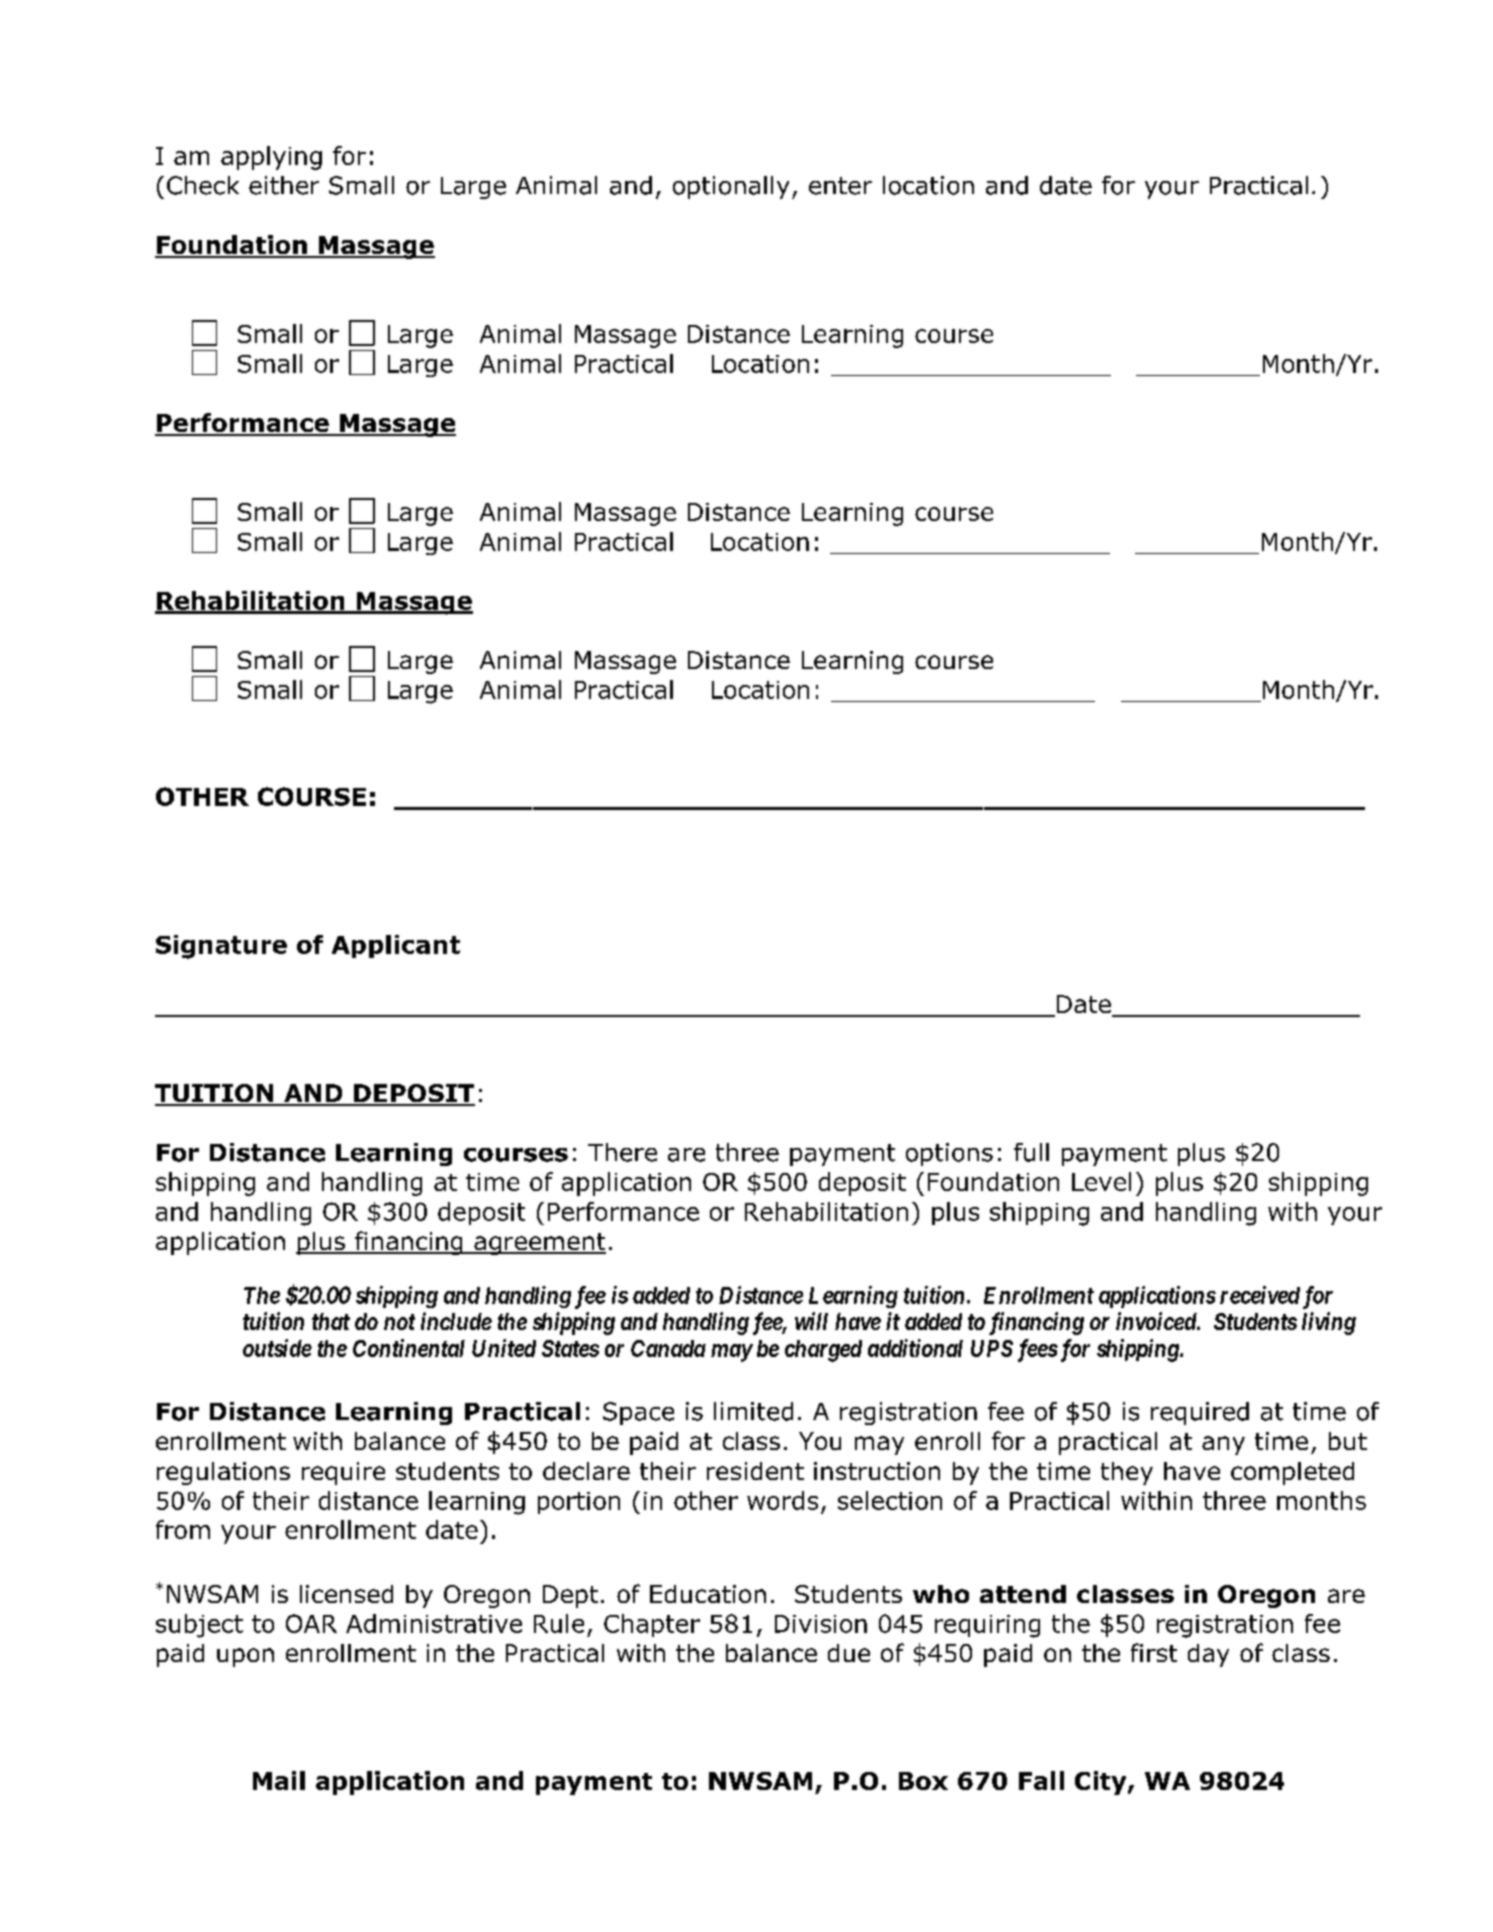 Image resolution: width=1493 pixels, height=1932 pixels. What do you see at coordinates (840, 186) in the screenshot?
I see `enter` at bounding box center [840, 186].
